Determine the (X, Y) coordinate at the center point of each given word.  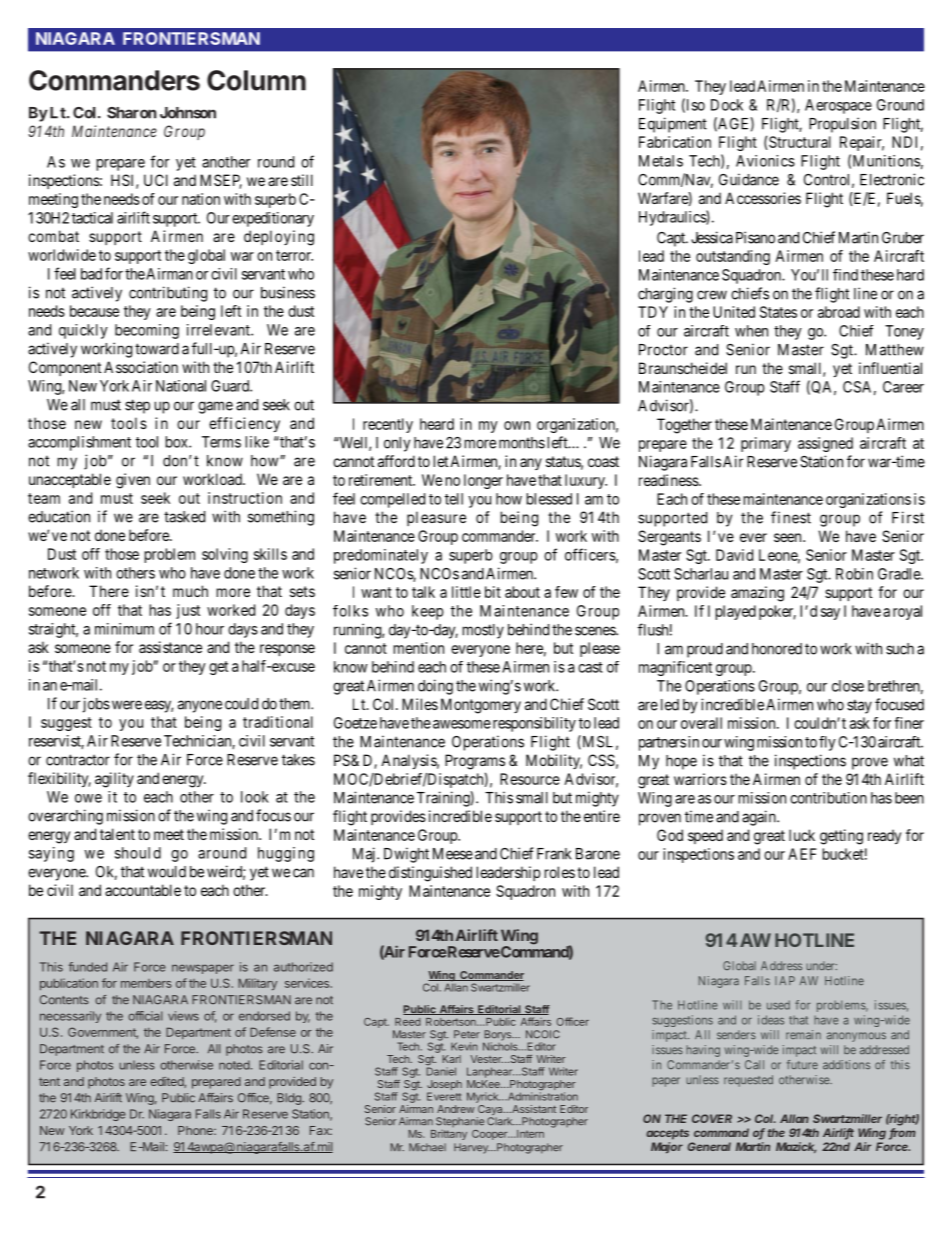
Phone (196, 1130)
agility (114, 780)
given (133, 481)
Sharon (131, 113)
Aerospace (838, 106)
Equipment (673, 125)
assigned (825, 444)
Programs (475, 762)
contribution (828, 798)
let (441, 461)
